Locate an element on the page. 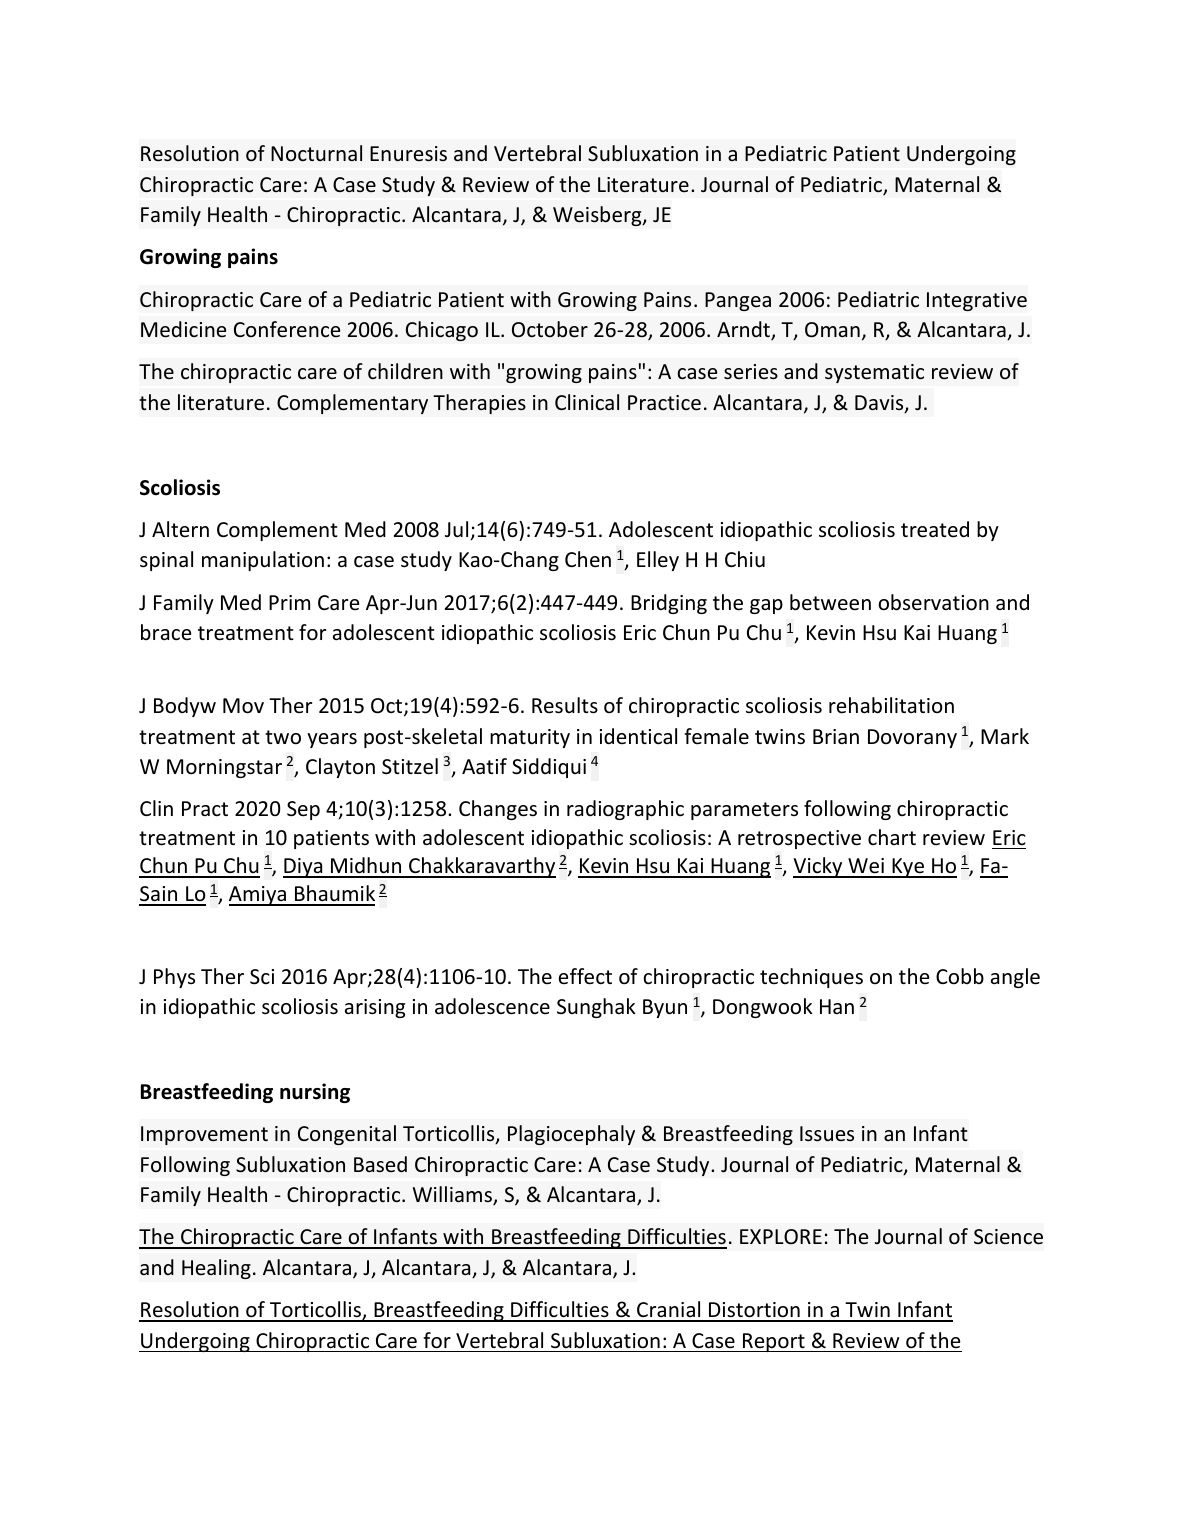 This document has height=1533, width=1185. observation is located at coordinates (933, 602).
